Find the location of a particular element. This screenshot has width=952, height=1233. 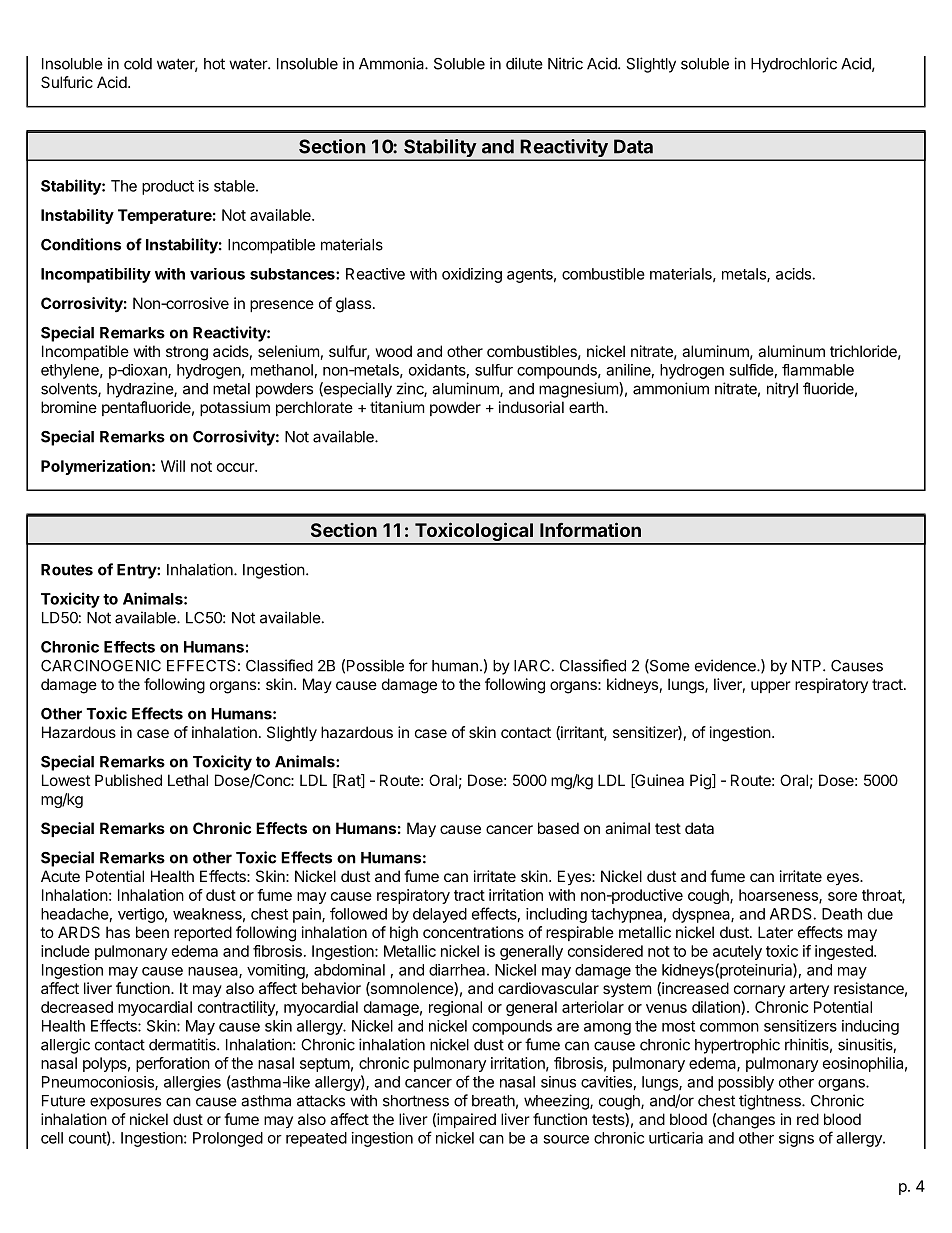

cold is located at coordinates (138, 64).
